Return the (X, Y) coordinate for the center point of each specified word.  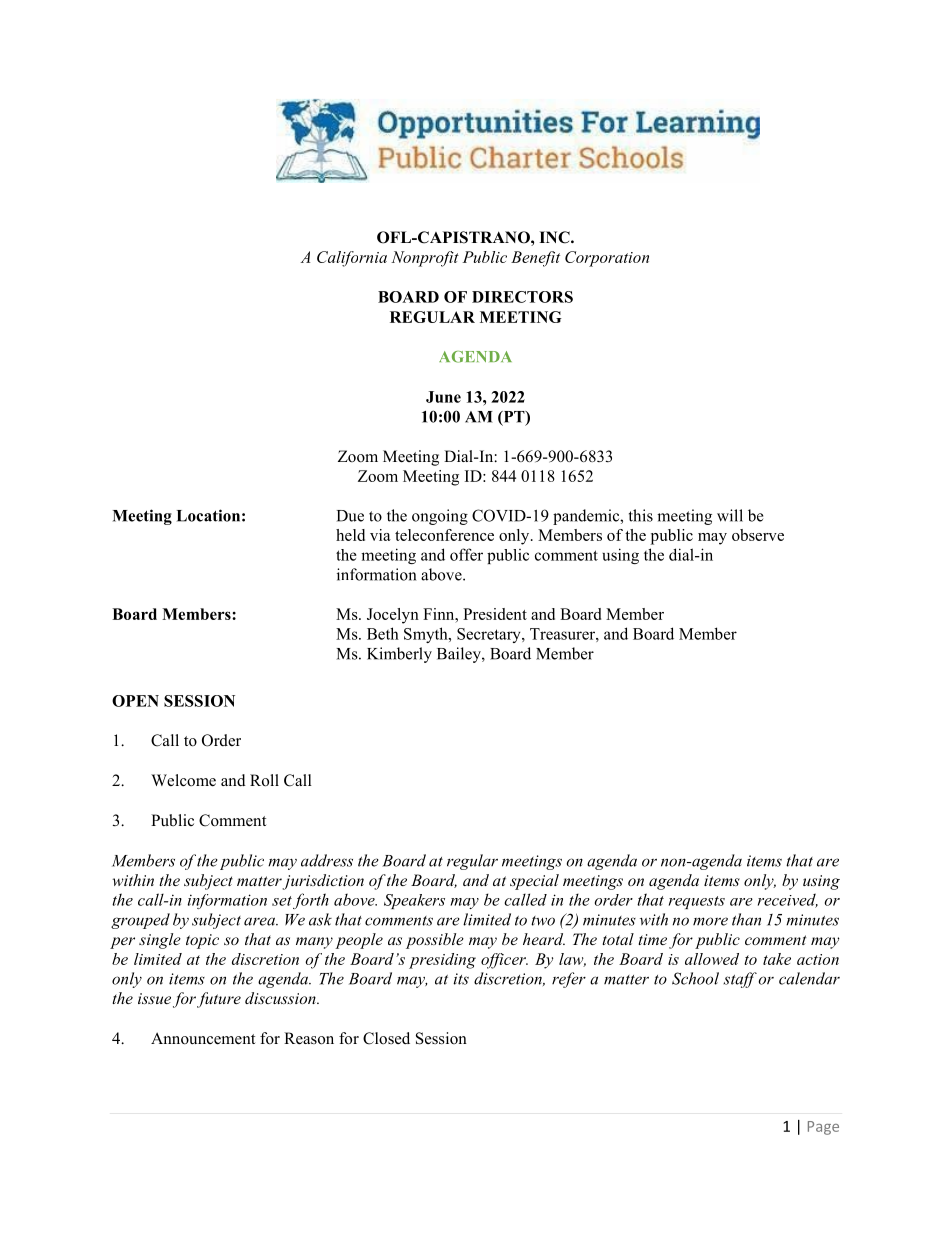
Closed (386, 1038)
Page (823, 1128)
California (352, 259)
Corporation (607, 259)
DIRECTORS (522, 297)
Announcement (203, 1038)
